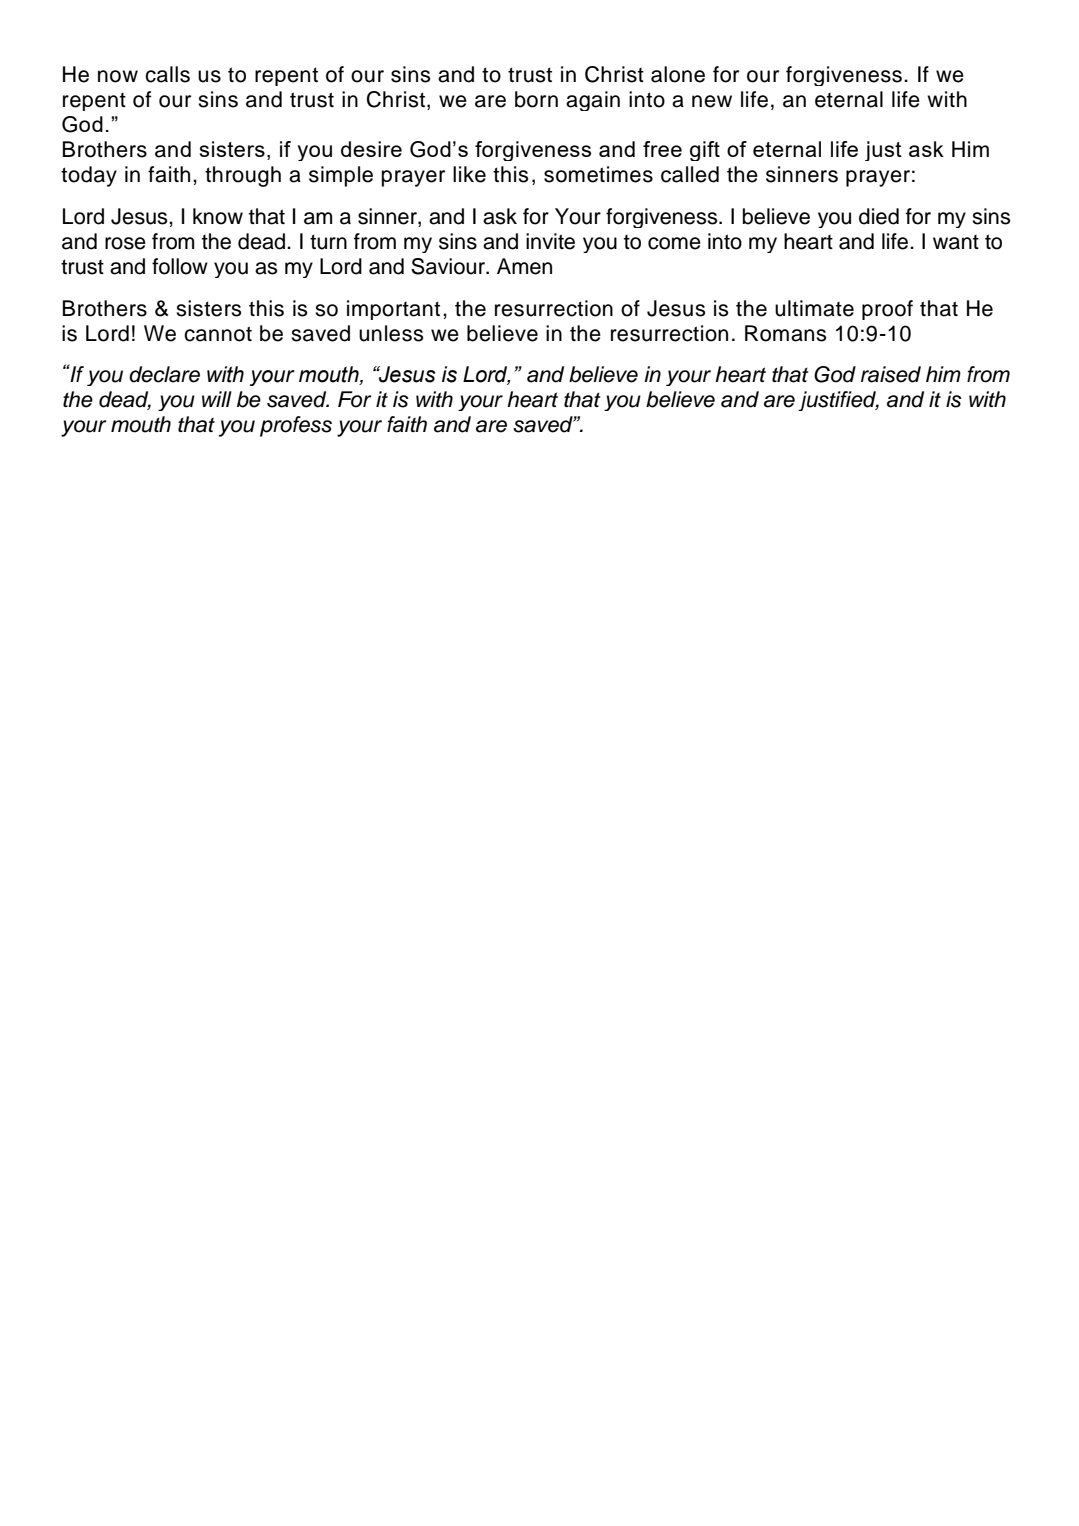  Describe the element at coordinates (217, 399) in the image. I see `will` at that location.
